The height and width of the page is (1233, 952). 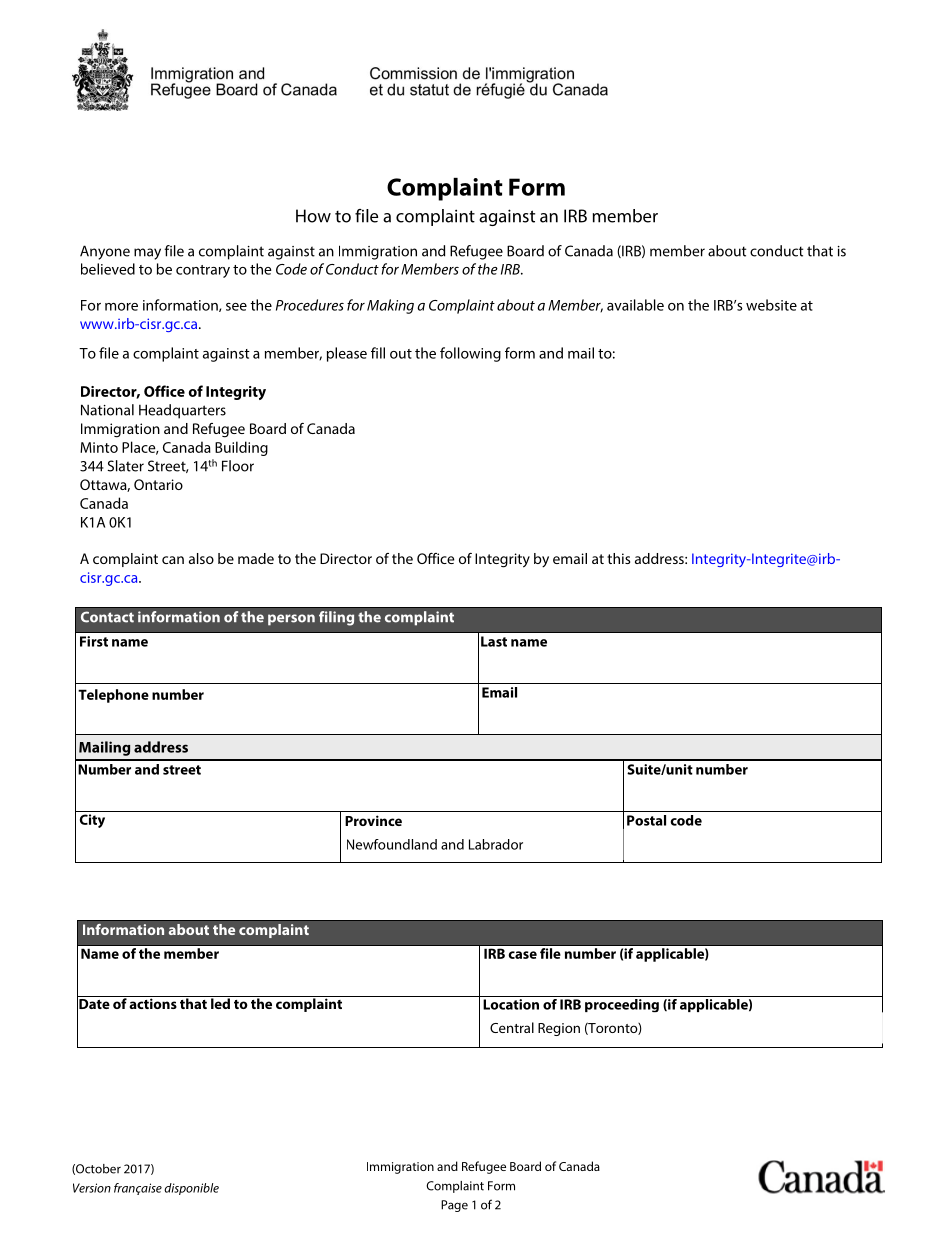 I want to click on available, so click(x=635, y=305).
